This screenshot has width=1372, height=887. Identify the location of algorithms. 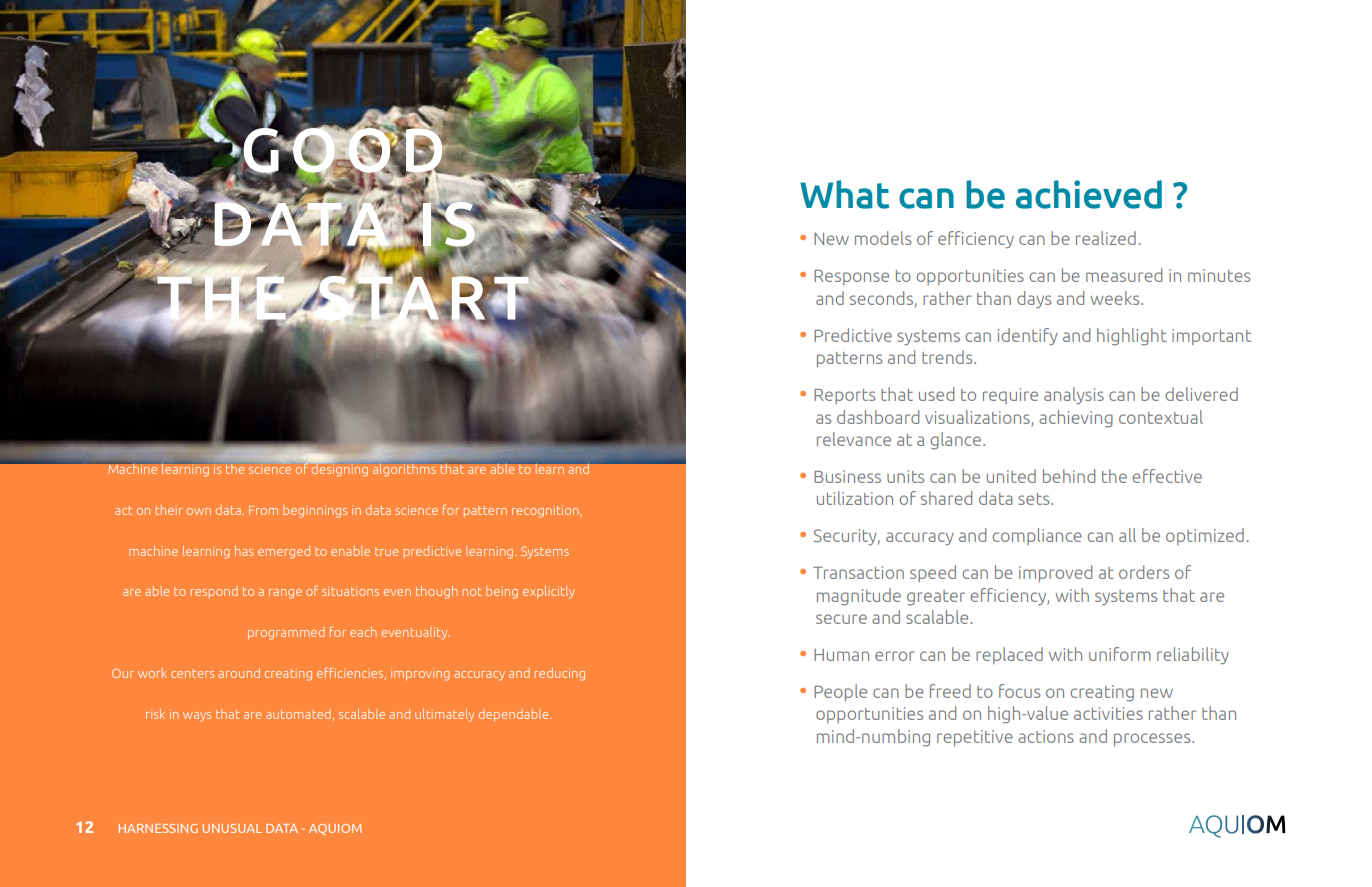
(404, 470).
